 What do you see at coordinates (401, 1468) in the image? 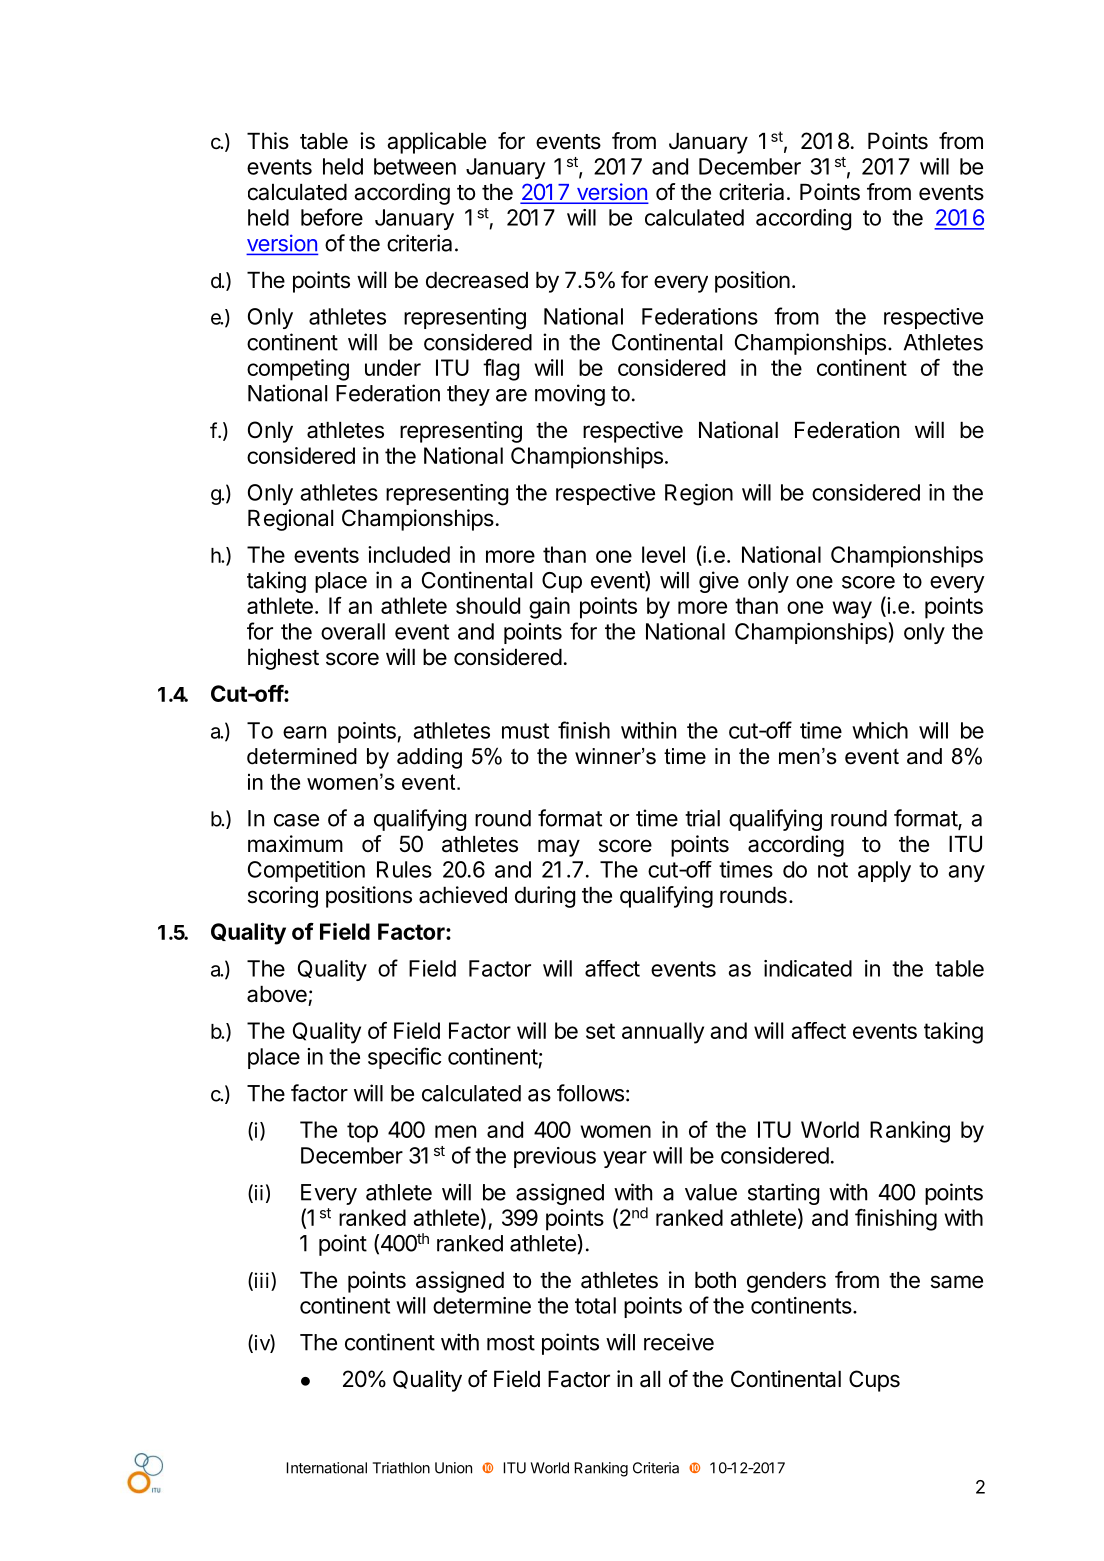
I see `Triathlon` at bounding box center [401, 1468].
